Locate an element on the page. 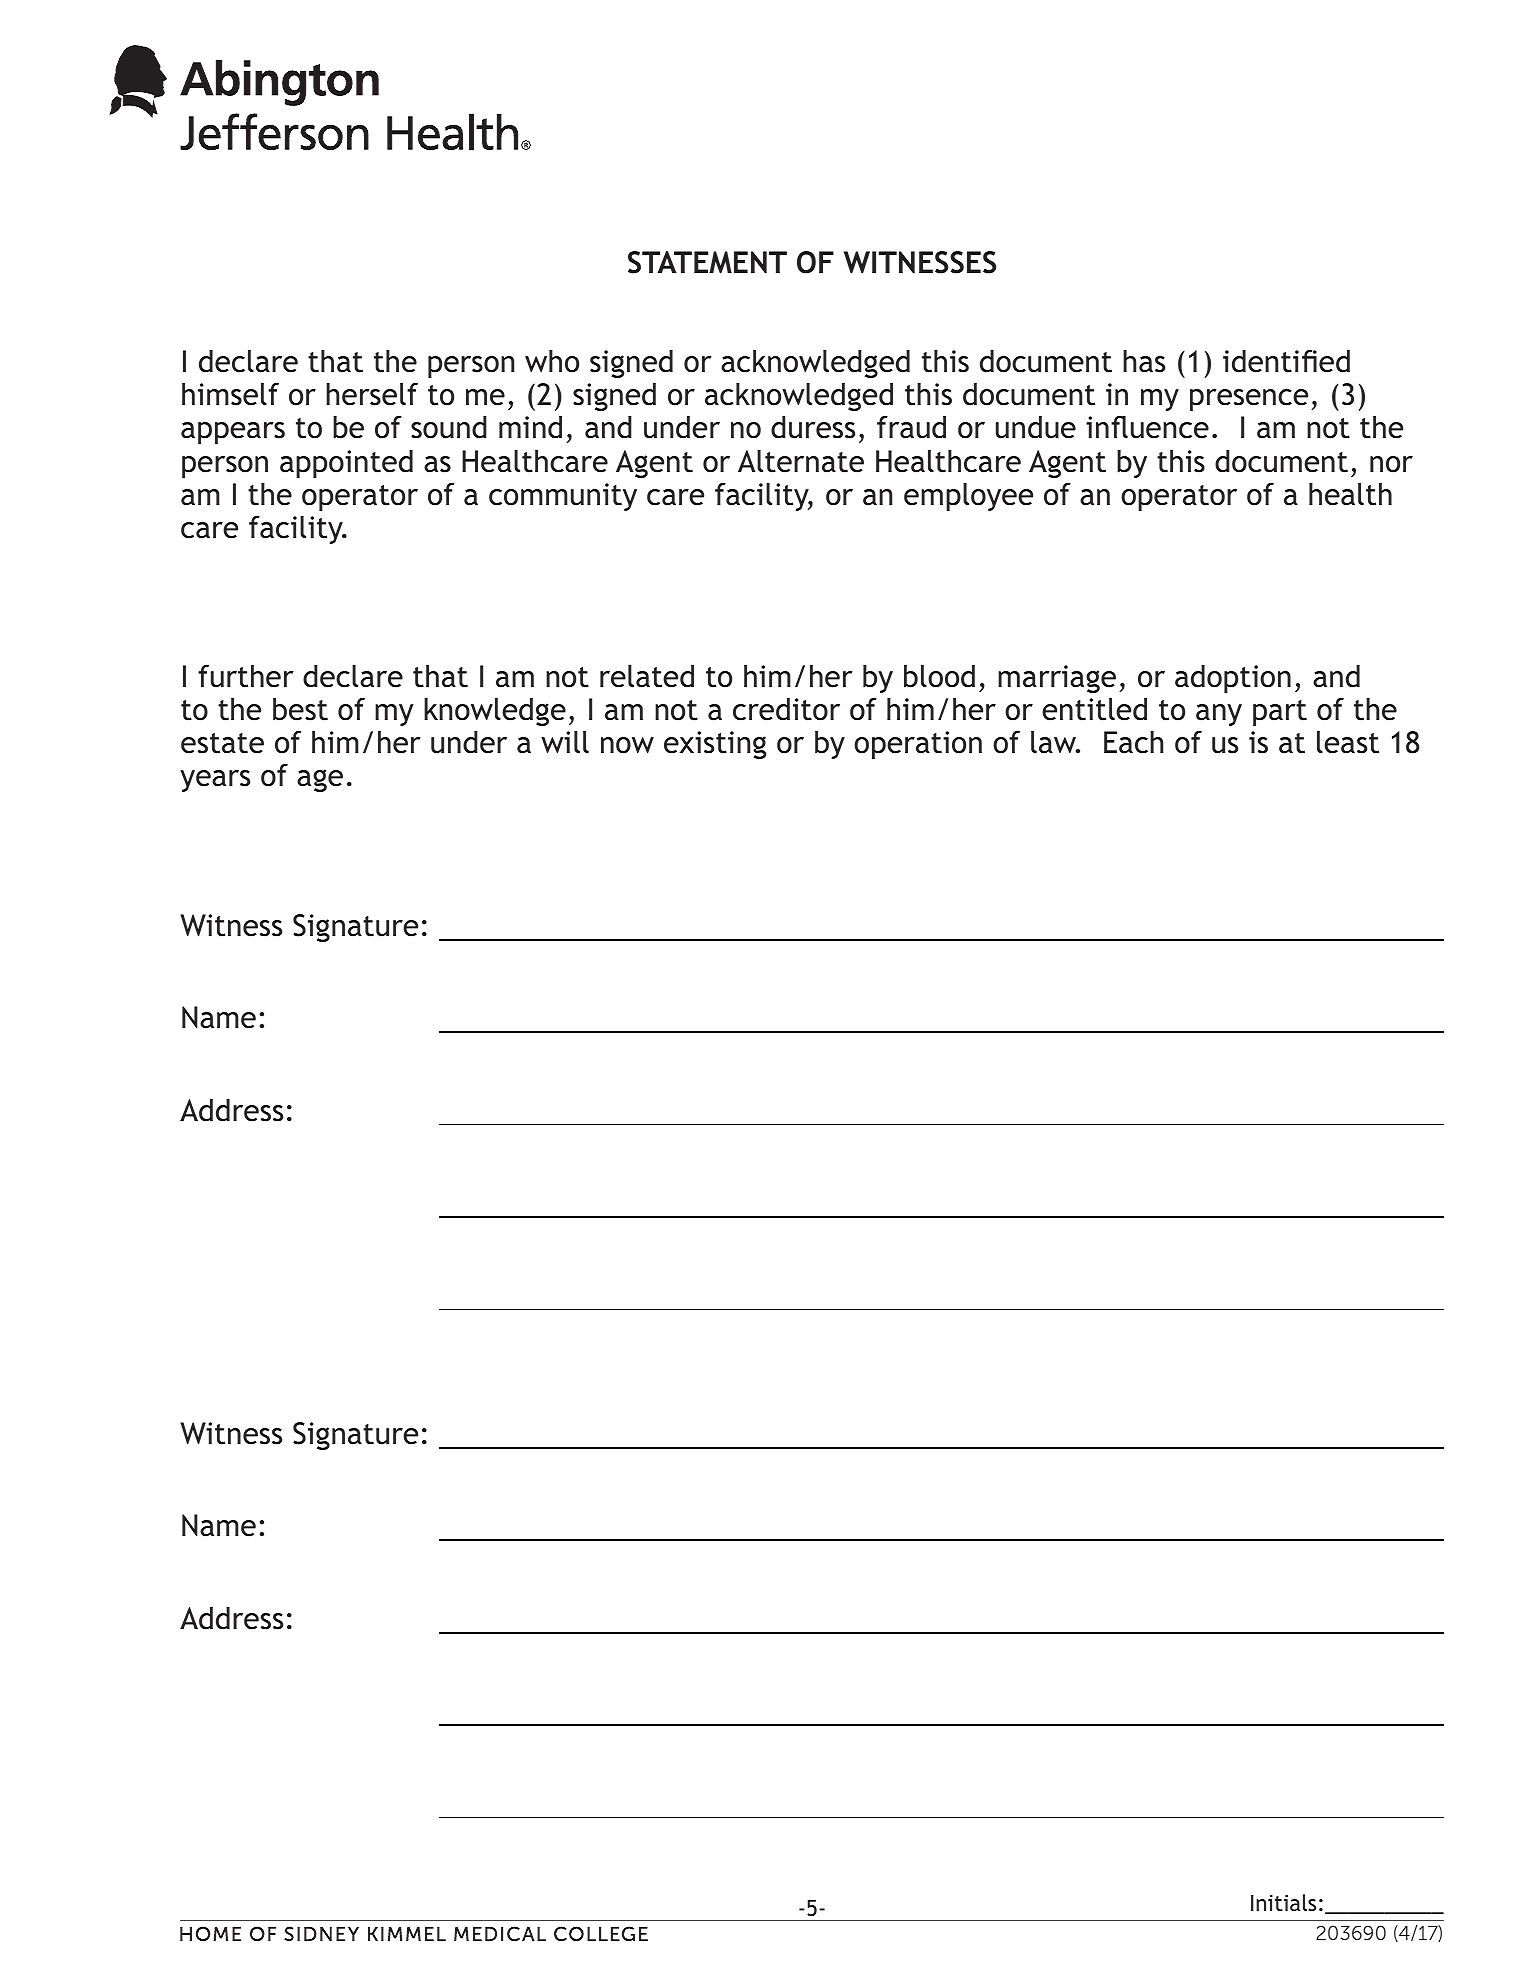 The image size is (1534, 1986). Alternate is located at coordinates (801, 461).
